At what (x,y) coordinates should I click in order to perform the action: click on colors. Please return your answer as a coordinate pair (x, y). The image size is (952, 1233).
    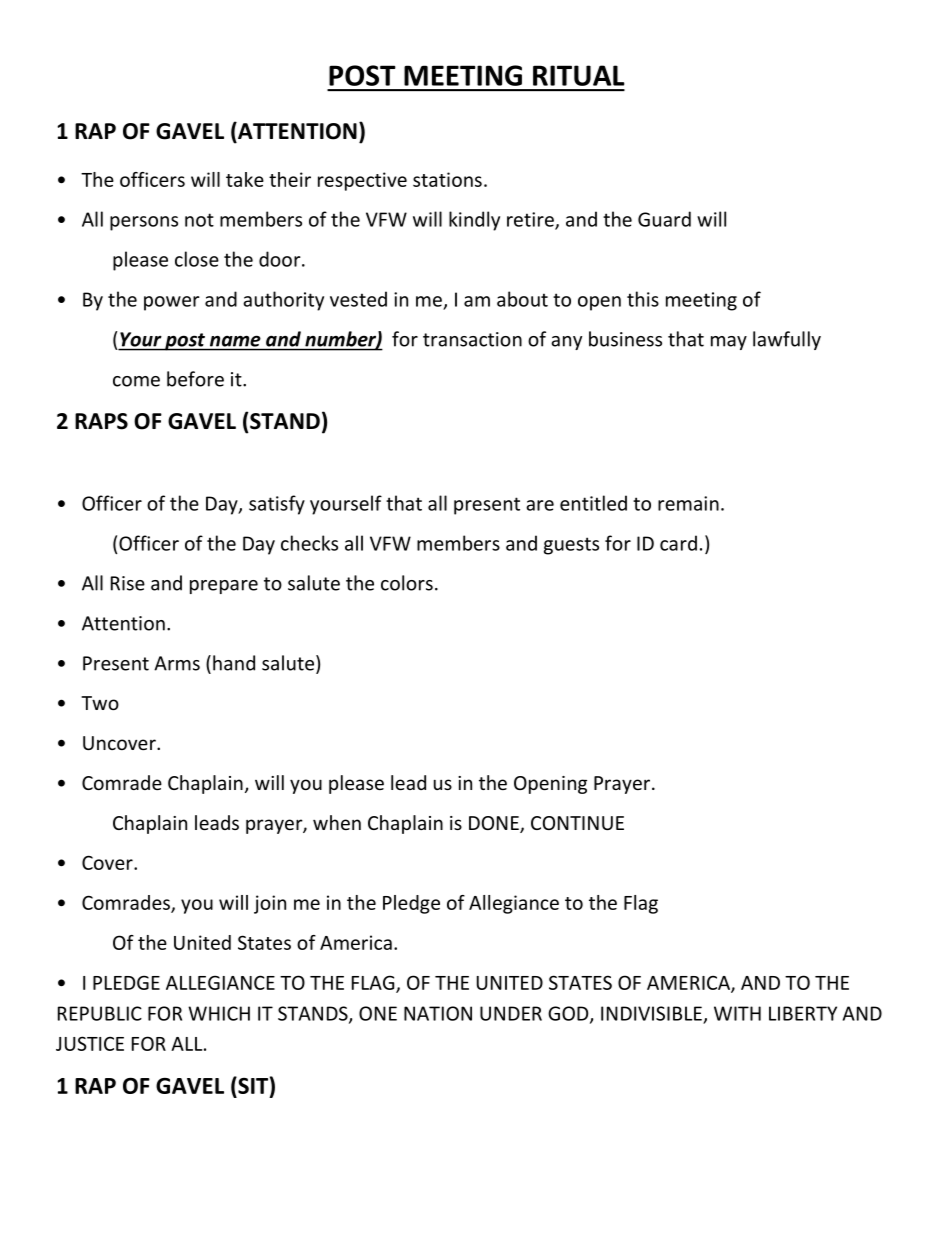
    Looking at the image, I should click on (407, 583).
